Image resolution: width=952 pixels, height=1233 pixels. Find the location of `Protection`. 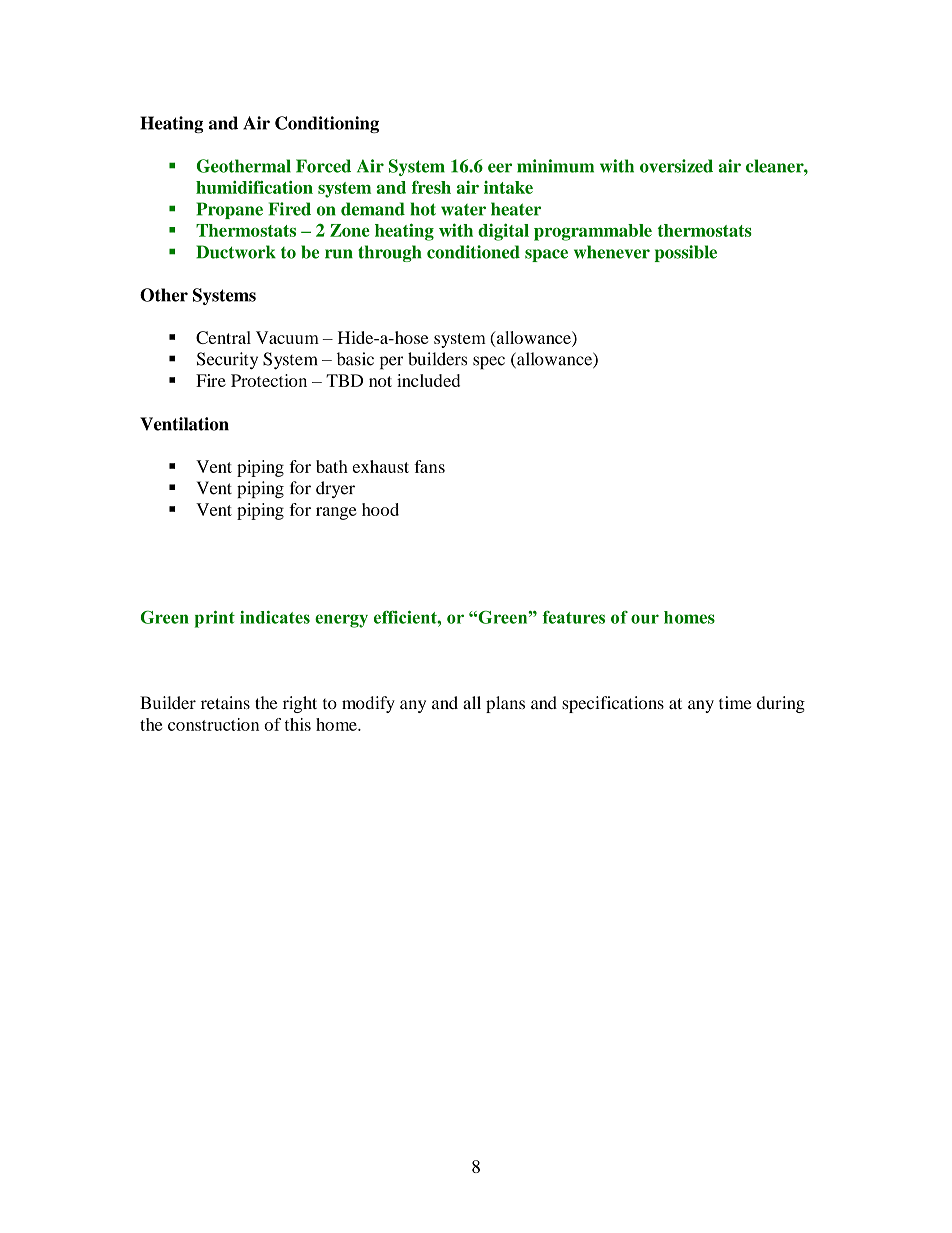

Protection is located at coordinates (269, 380).
